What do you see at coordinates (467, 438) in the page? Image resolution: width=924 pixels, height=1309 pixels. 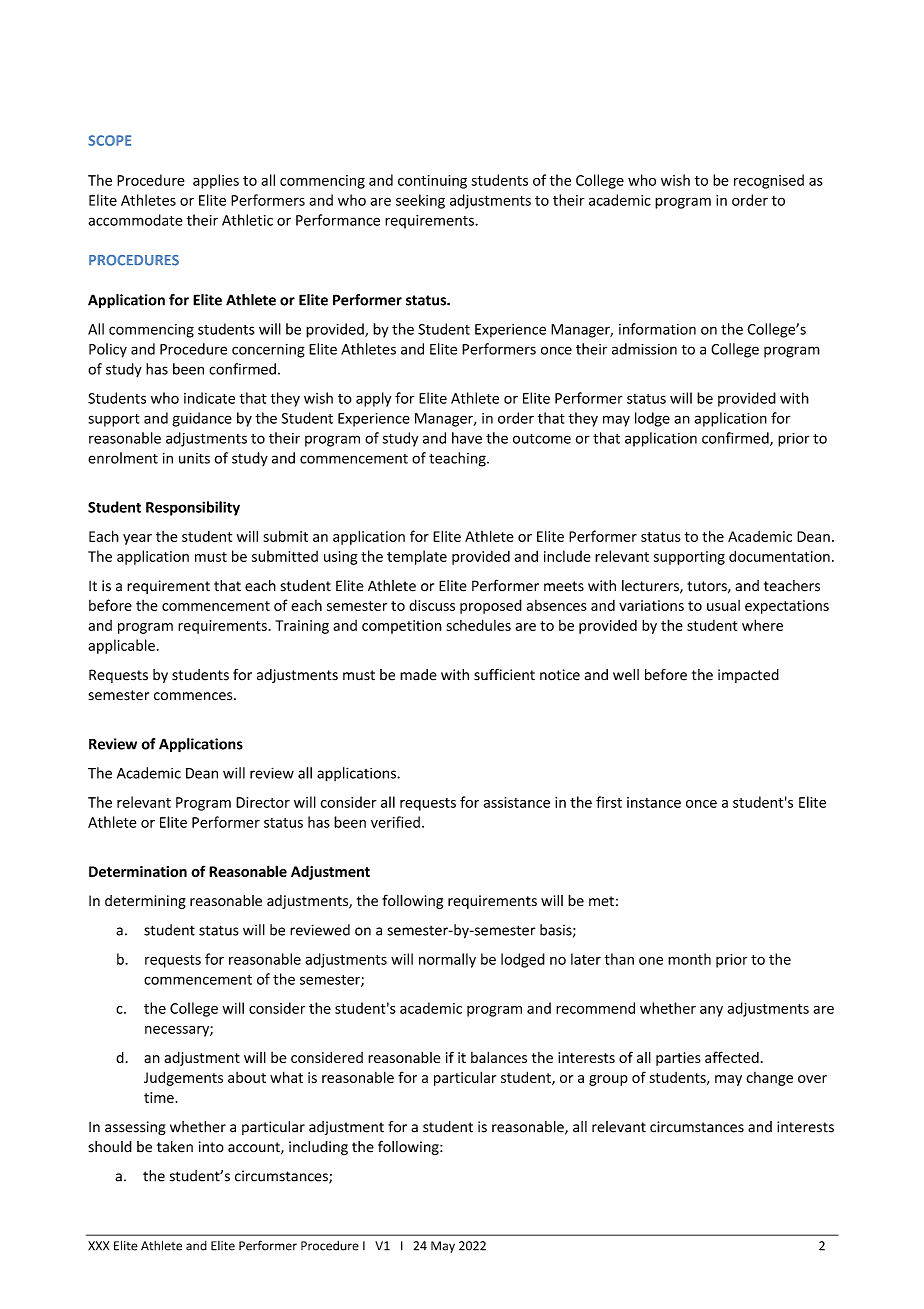 I see `have` at bounding box center [467, 438].
